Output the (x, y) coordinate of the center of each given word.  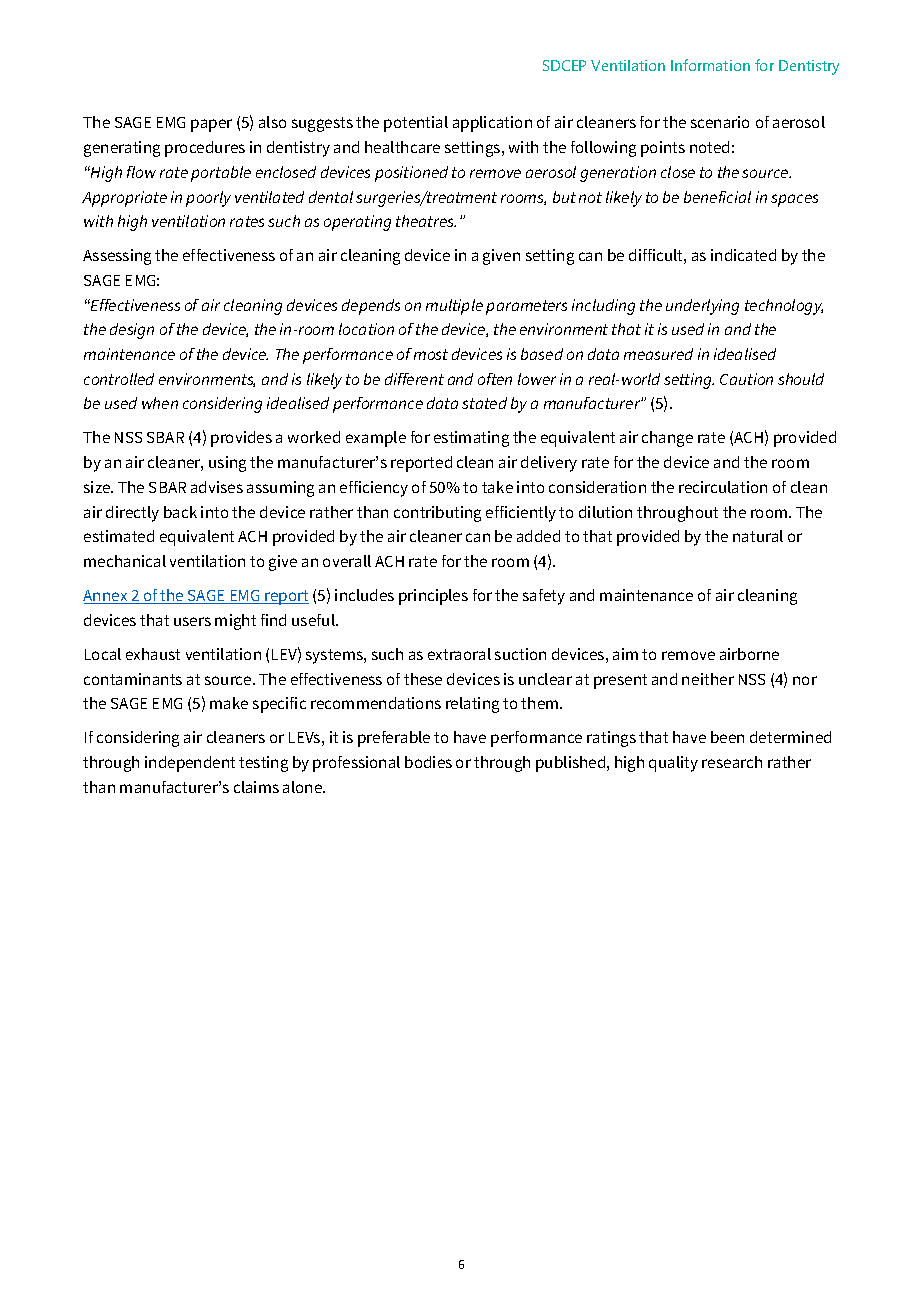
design (132, 331)
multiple (454, 307)
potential (416, 124)
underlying (702, 307)
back (180, 512)
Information (710, 65)
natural (758, 536)
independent (190, 764)
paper (211, 125)
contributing (437, 514)
